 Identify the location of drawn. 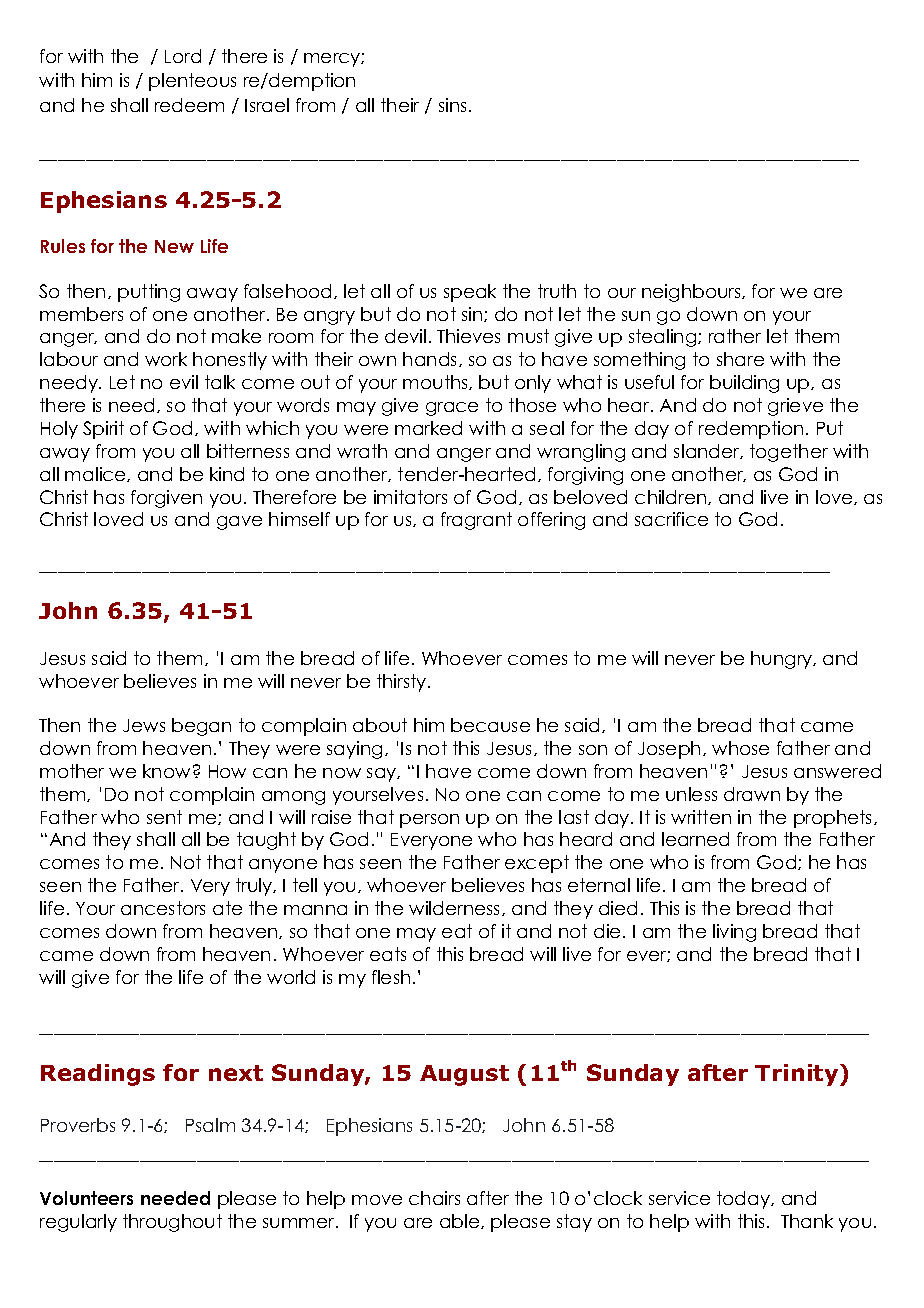
(752, 794).
